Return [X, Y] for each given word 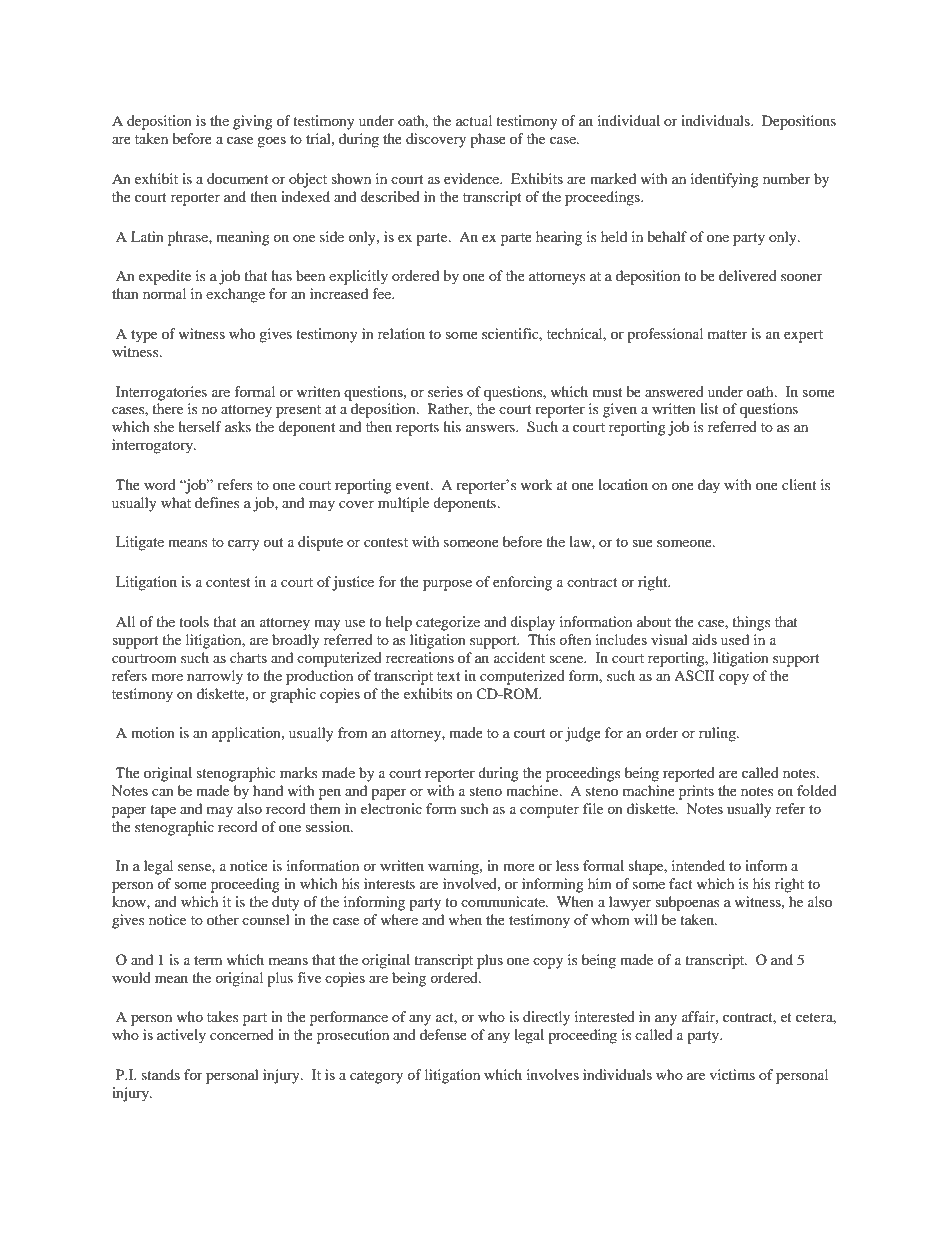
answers [491, 428]
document [237, 178]
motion [153, 732]
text [448, 676]
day [709, 486]
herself [200, 426]
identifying [725, 180]
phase [488, 140]
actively [181, 1036]
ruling [718, 734]
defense [443, 1034]
